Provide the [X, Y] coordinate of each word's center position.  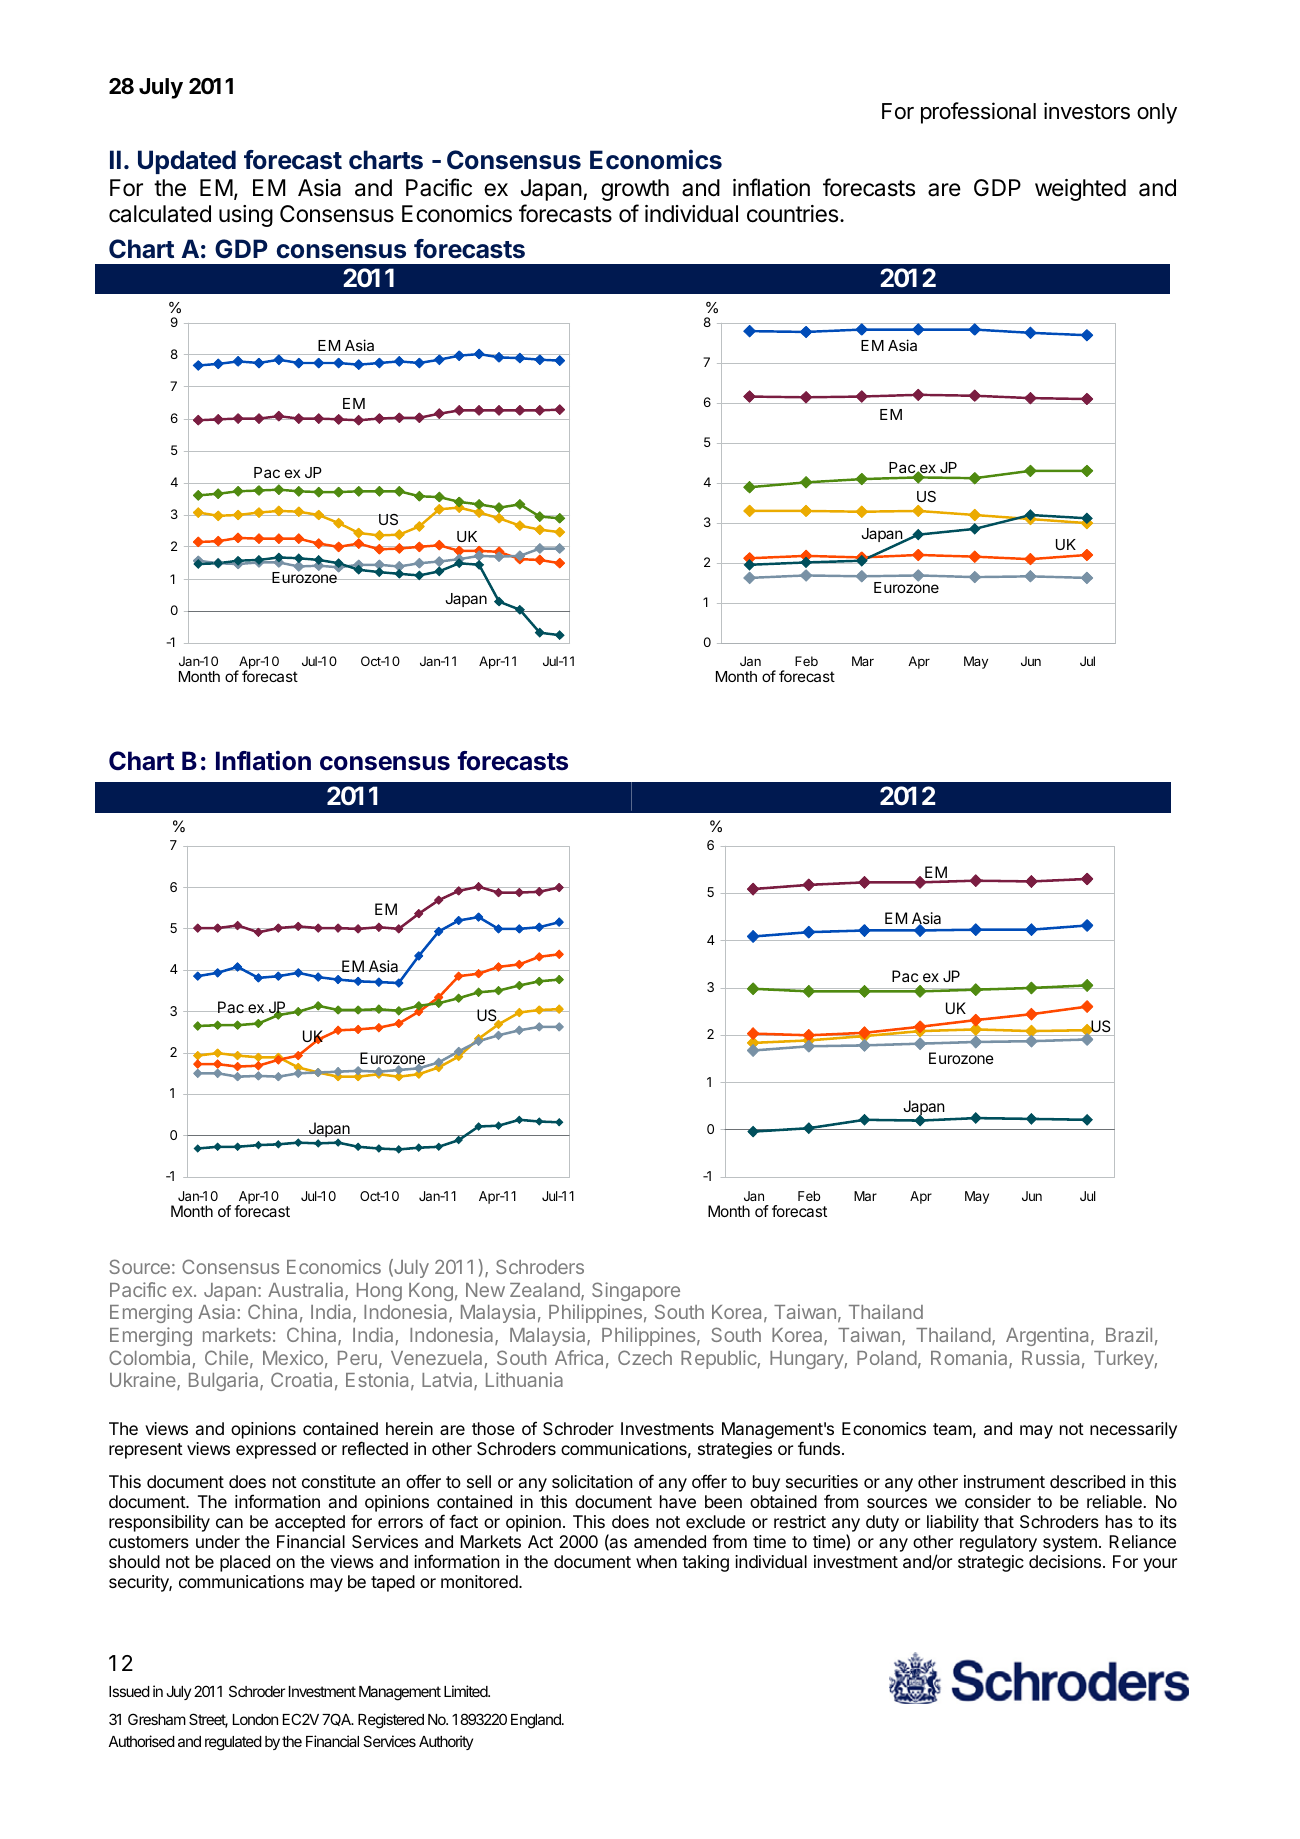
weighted [1080, 190]
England [537, 1721]
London [255, 1719]
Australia [307, 1291]
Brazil [1129, 1334]
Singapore [636, 1291]
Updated [187, 162]
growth [635, 190]
